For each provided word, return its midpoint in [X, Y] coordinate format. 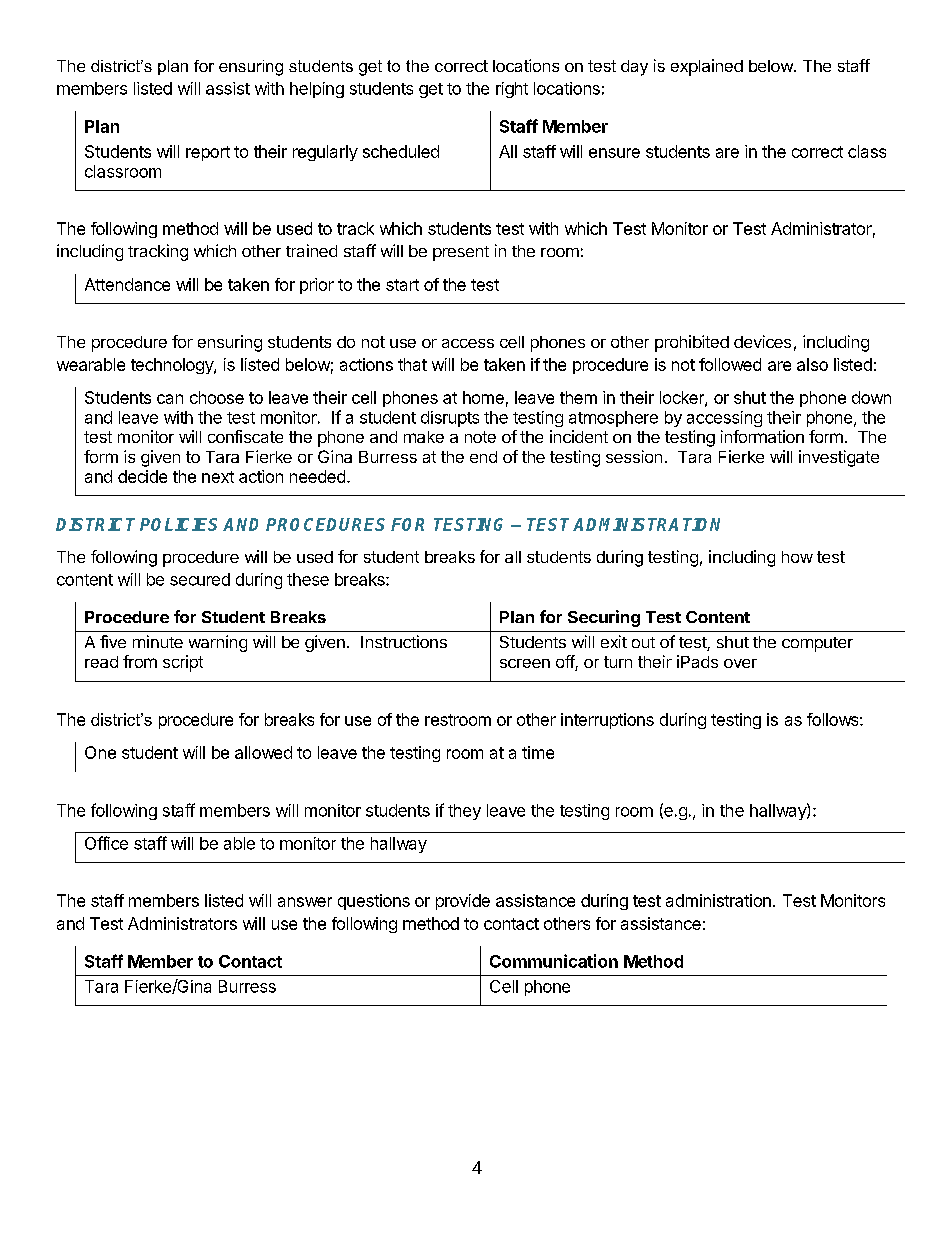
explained [707, 67]
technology [173, 366]
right [512, 90]
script [183, 663]
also [812, 364]
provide [463, 902]
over [740, 663]
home [483, 397]
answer [305, 902]
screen [525, 663]
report [208, 153]
